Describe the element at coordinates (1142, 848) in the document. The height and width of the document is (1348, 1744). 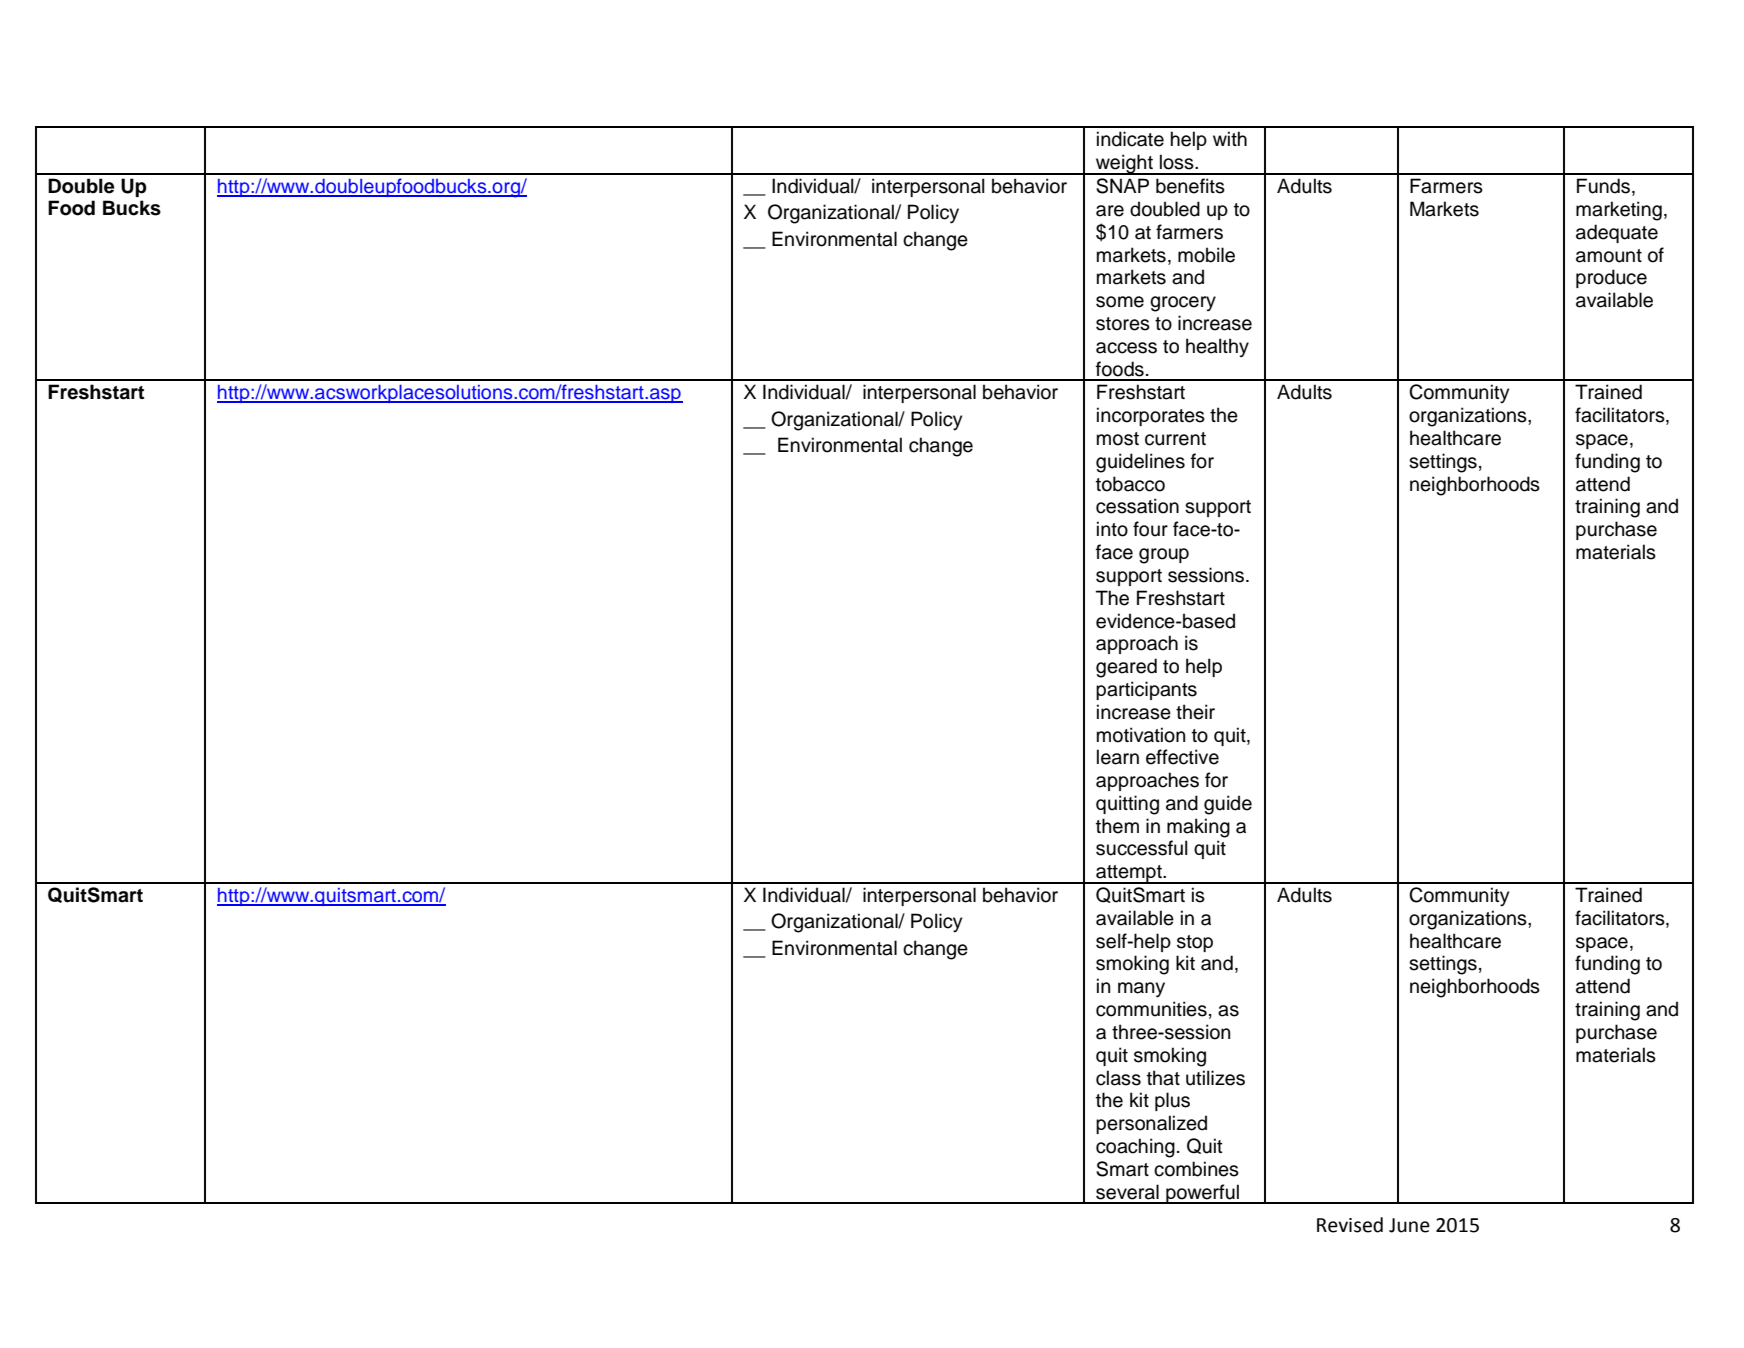
I see `successful` at that location.
